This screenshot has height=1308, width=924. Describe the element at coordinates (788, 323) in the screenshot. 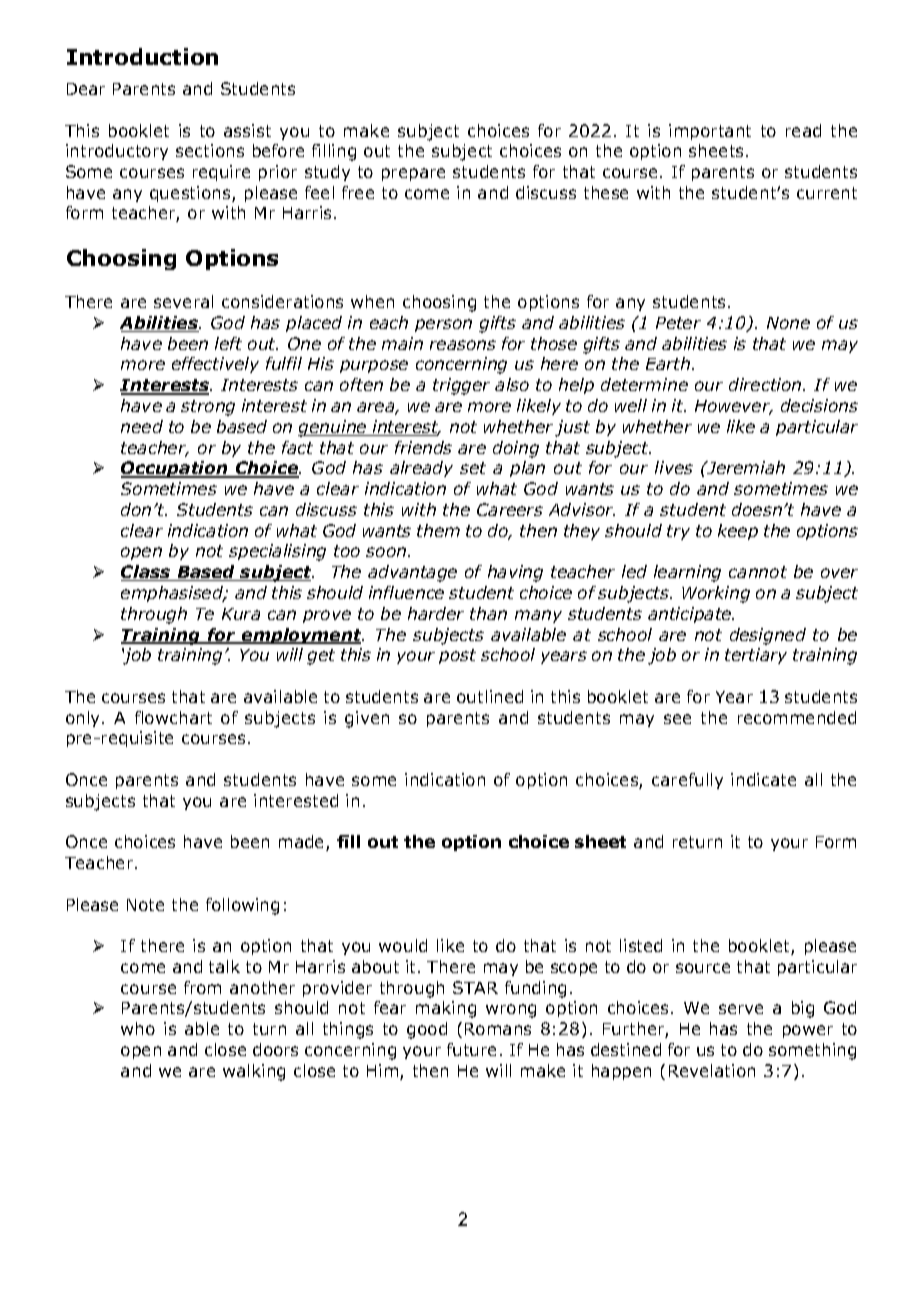

I see `None` at that location.
